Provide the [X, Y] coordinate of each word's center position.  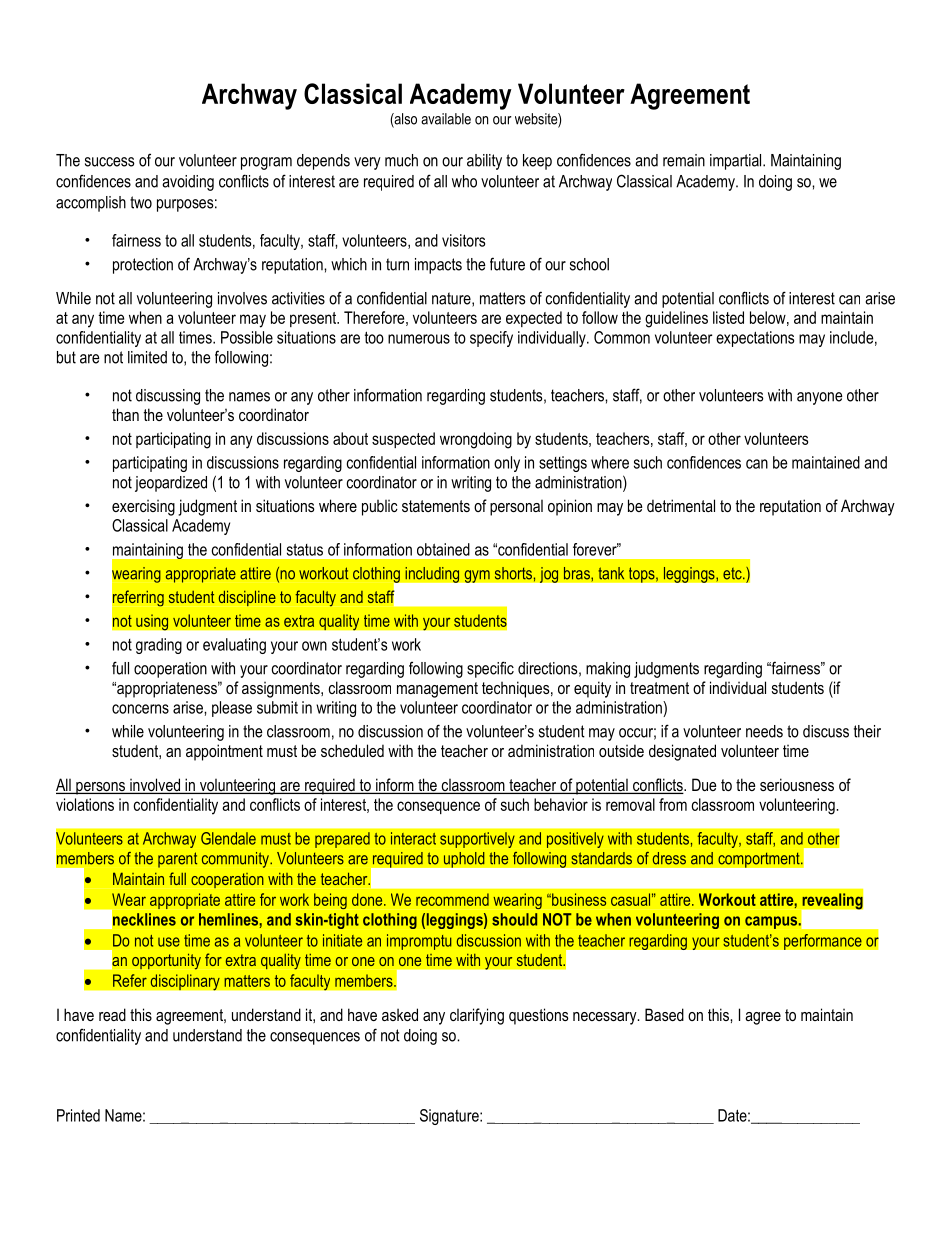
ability [484, 162]
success [110, 162]
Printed [78, 1115]
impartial [737, 162]
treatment [659, 688]
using [152, 622]
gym [477, 576]
